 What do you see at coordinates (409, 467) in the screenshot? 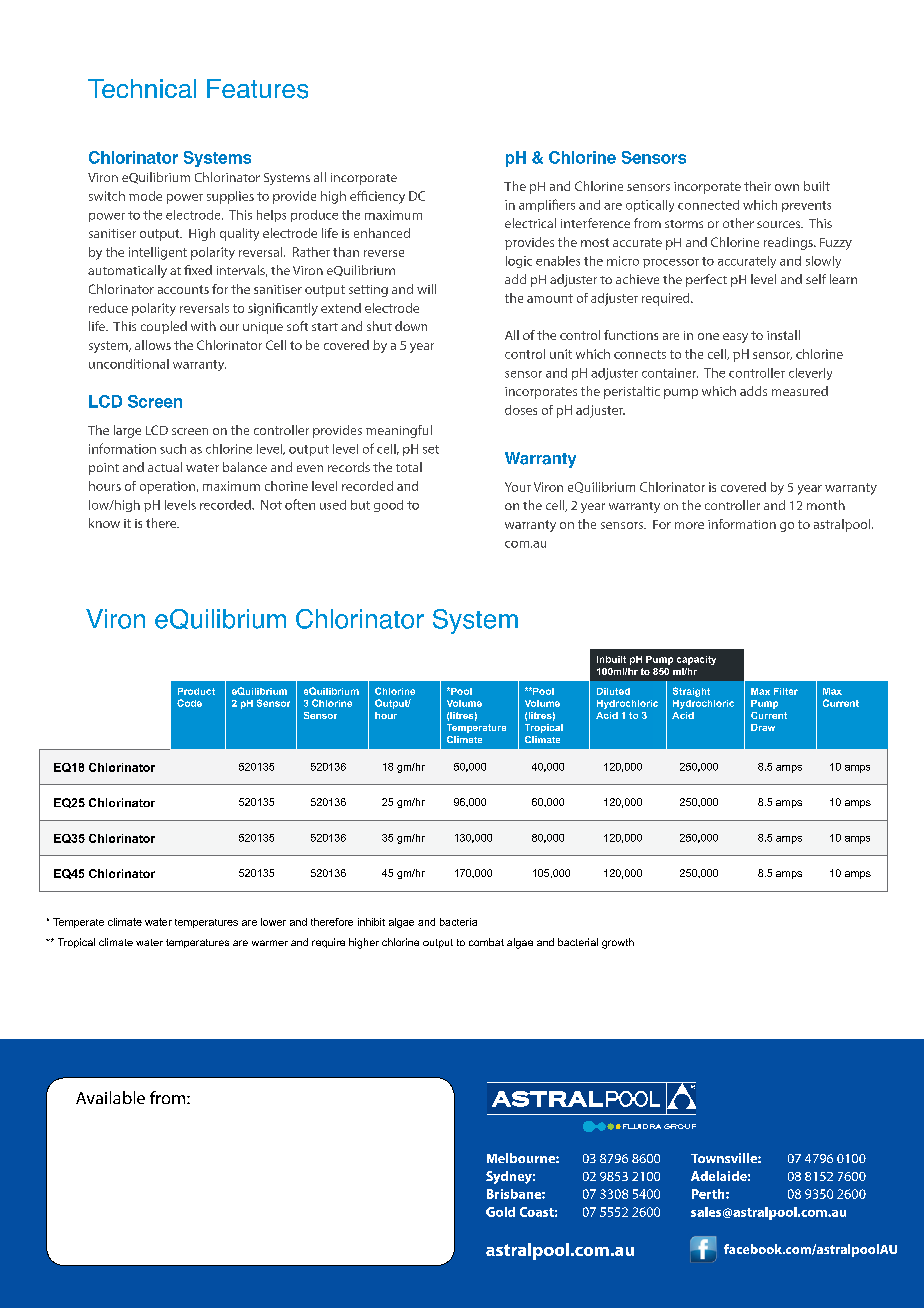
I see `total` at bounding box center [409, 467].
